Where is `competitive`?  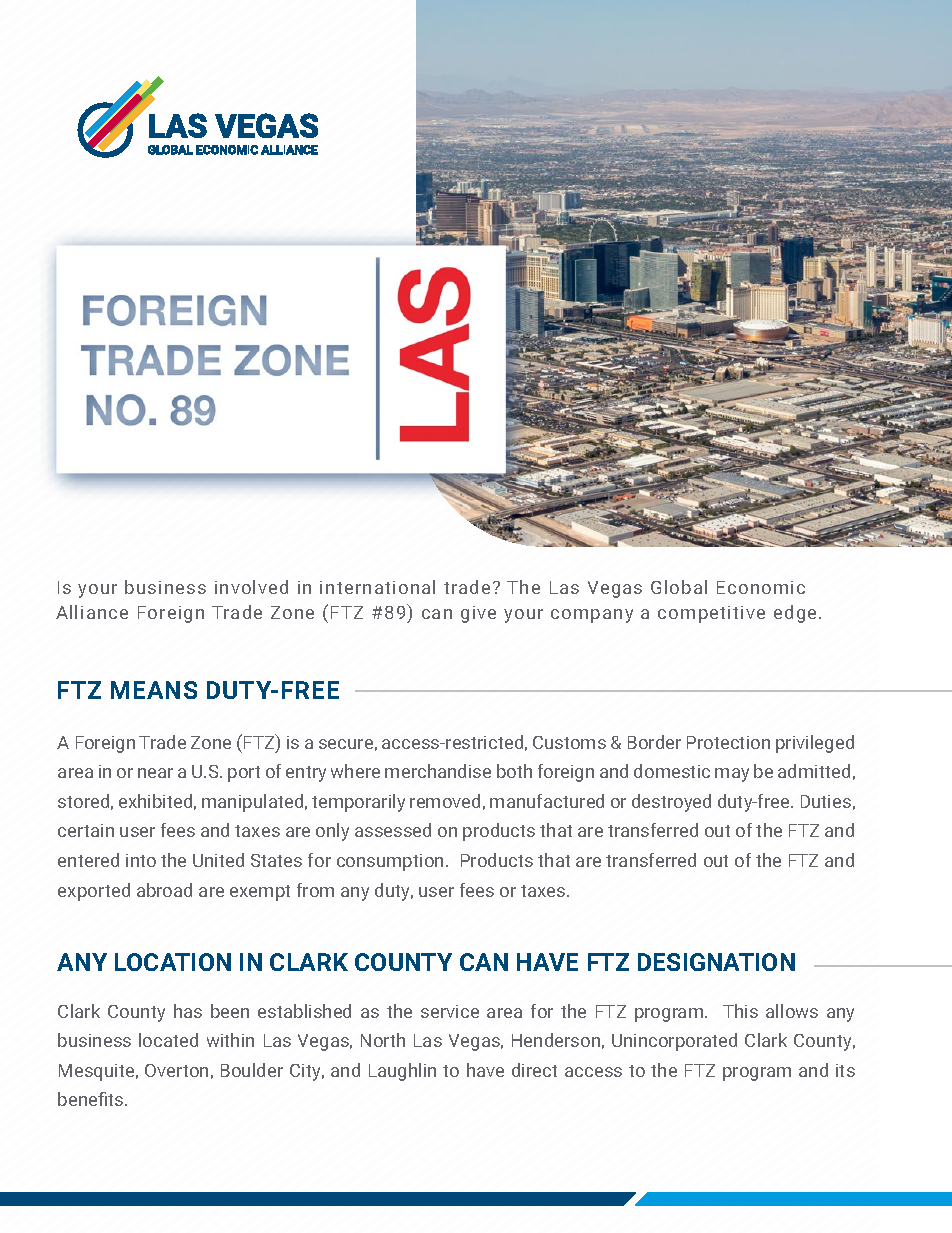
competitive is located at coordinates (711, 614).
